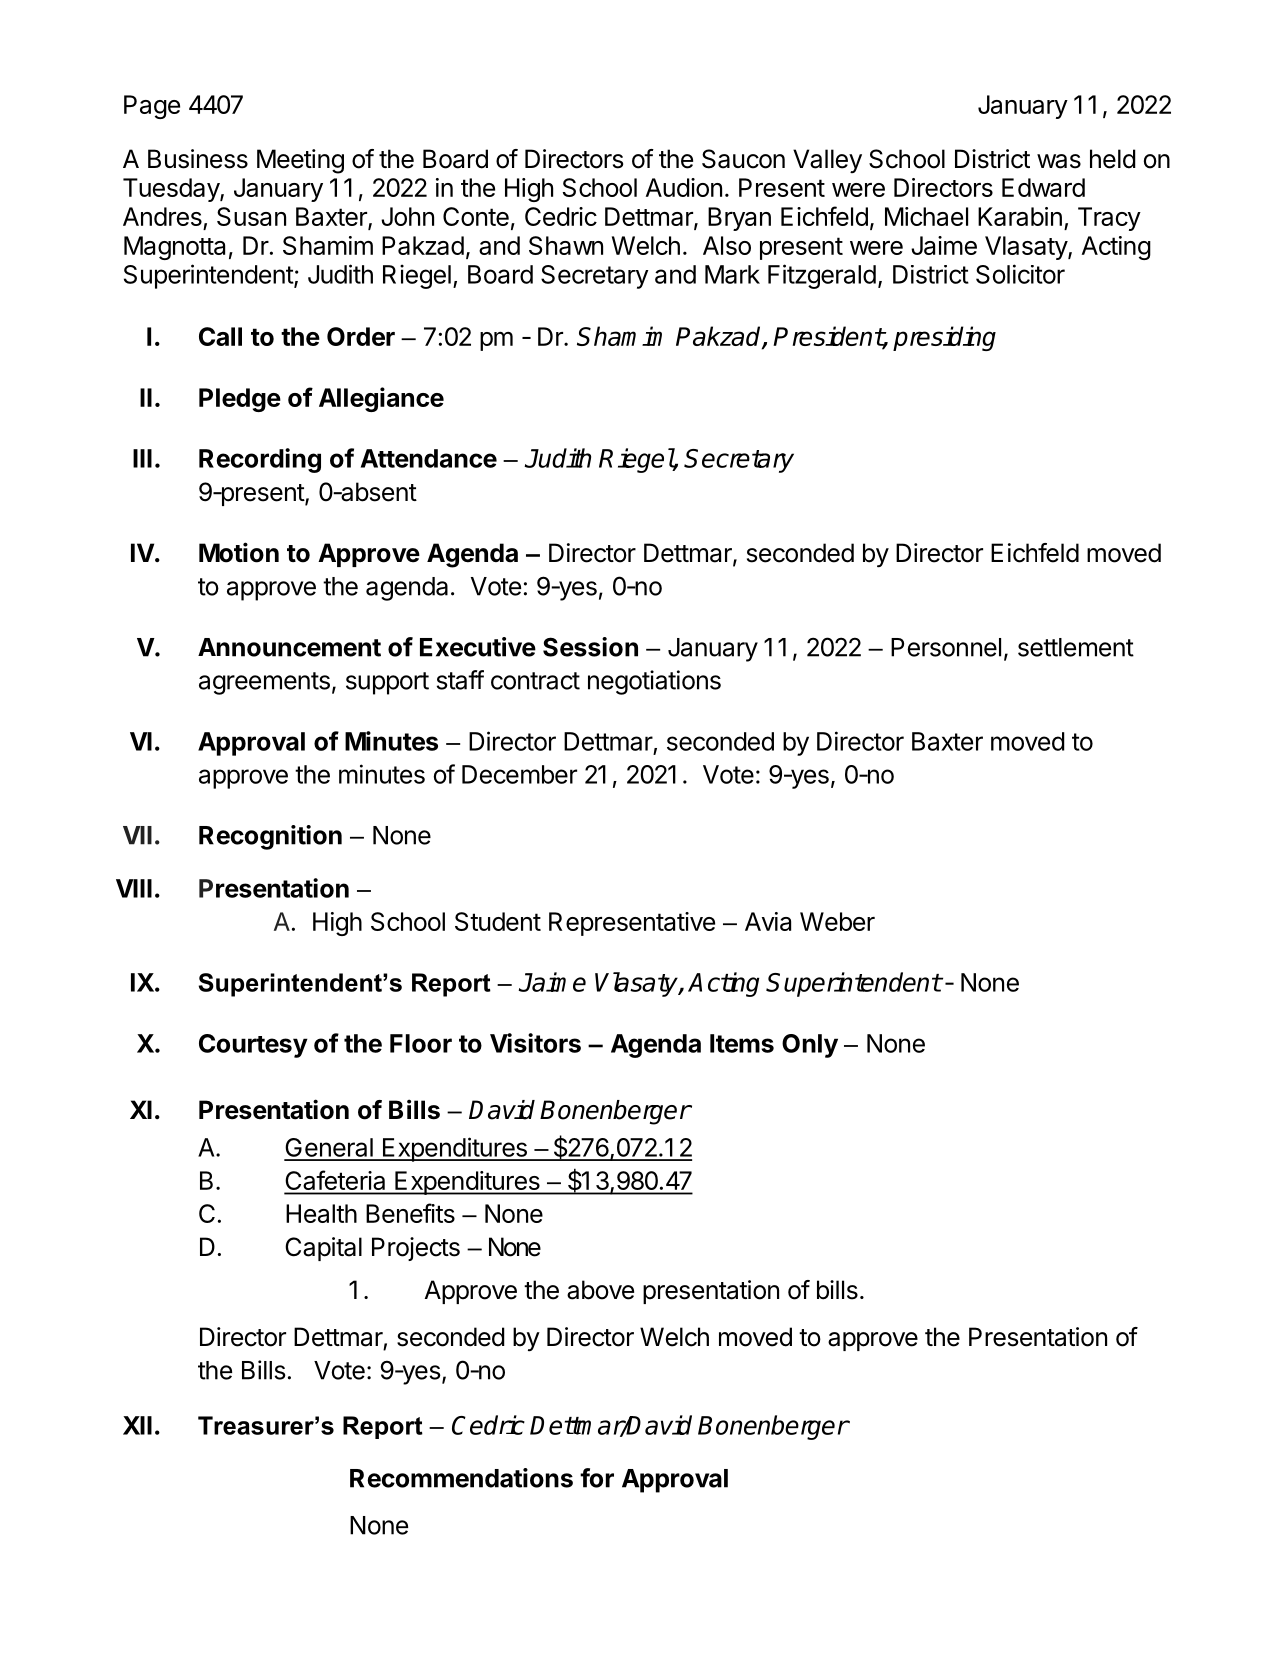  What do you see at coordinates (946, 647) in the image?
I see `Personnel` at bounding box center [946, 647].
